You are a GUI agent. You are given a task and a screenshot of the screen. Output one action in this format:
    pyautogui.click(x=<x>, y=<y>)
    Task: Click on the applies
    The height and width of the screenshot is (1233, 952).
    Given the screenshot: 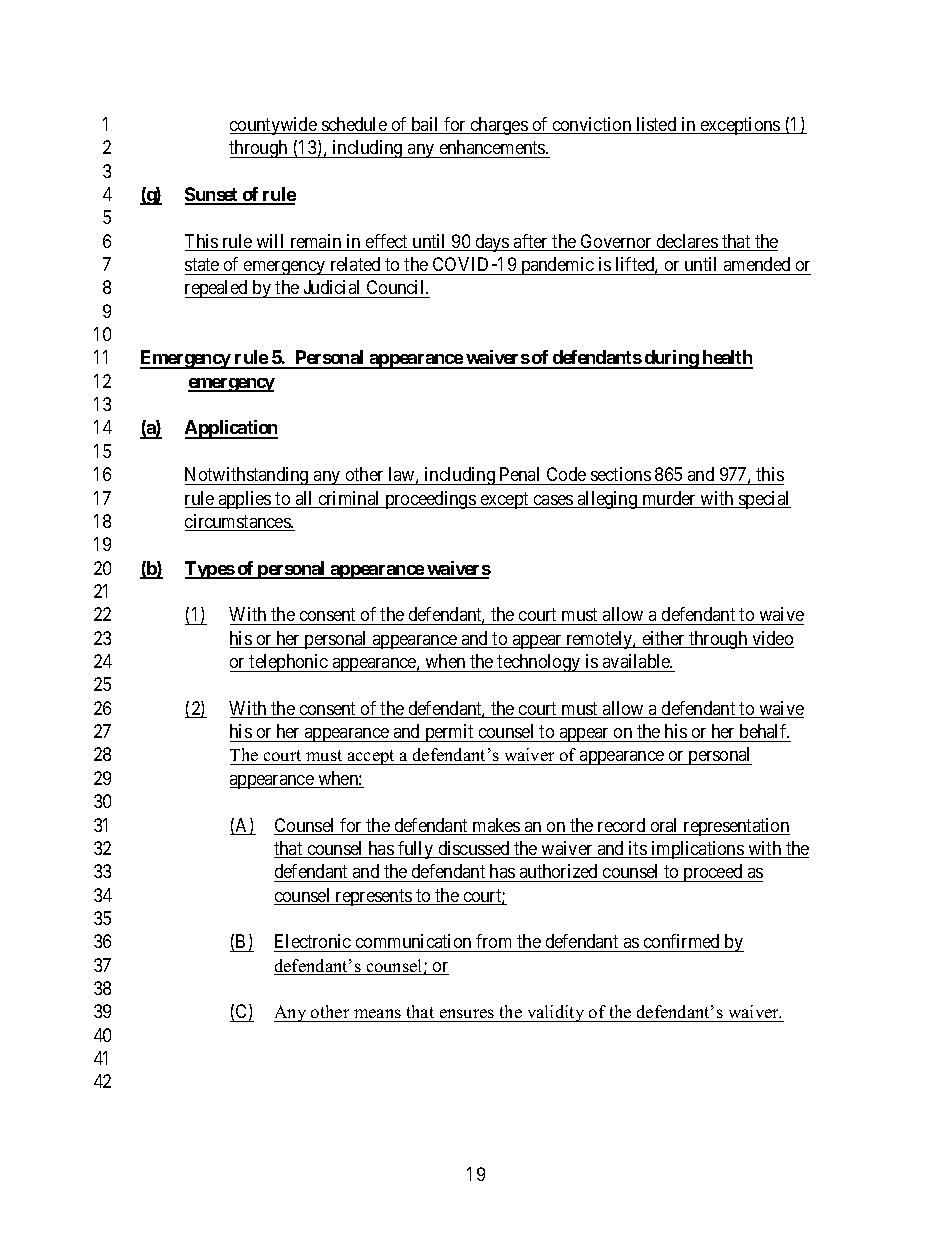 What is the action you would take?
    pyautogui.click(x=245, y=500)
